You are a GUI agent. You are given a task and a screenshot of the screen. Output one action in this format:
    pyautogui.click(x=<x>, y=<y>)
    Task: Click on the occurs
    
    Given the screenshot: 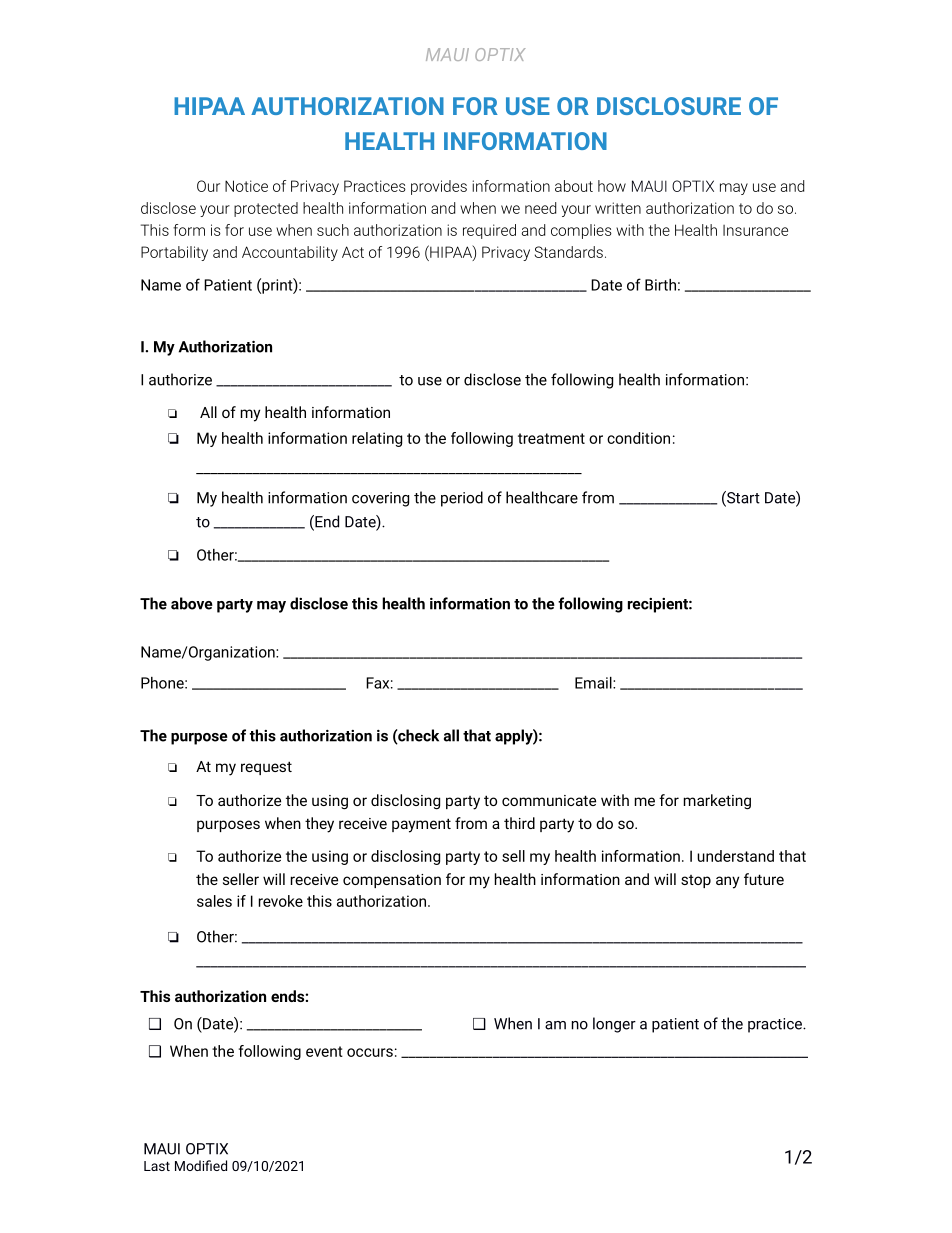 What is the action you would take?
    pyautogui.click(x=370, y=1052)
